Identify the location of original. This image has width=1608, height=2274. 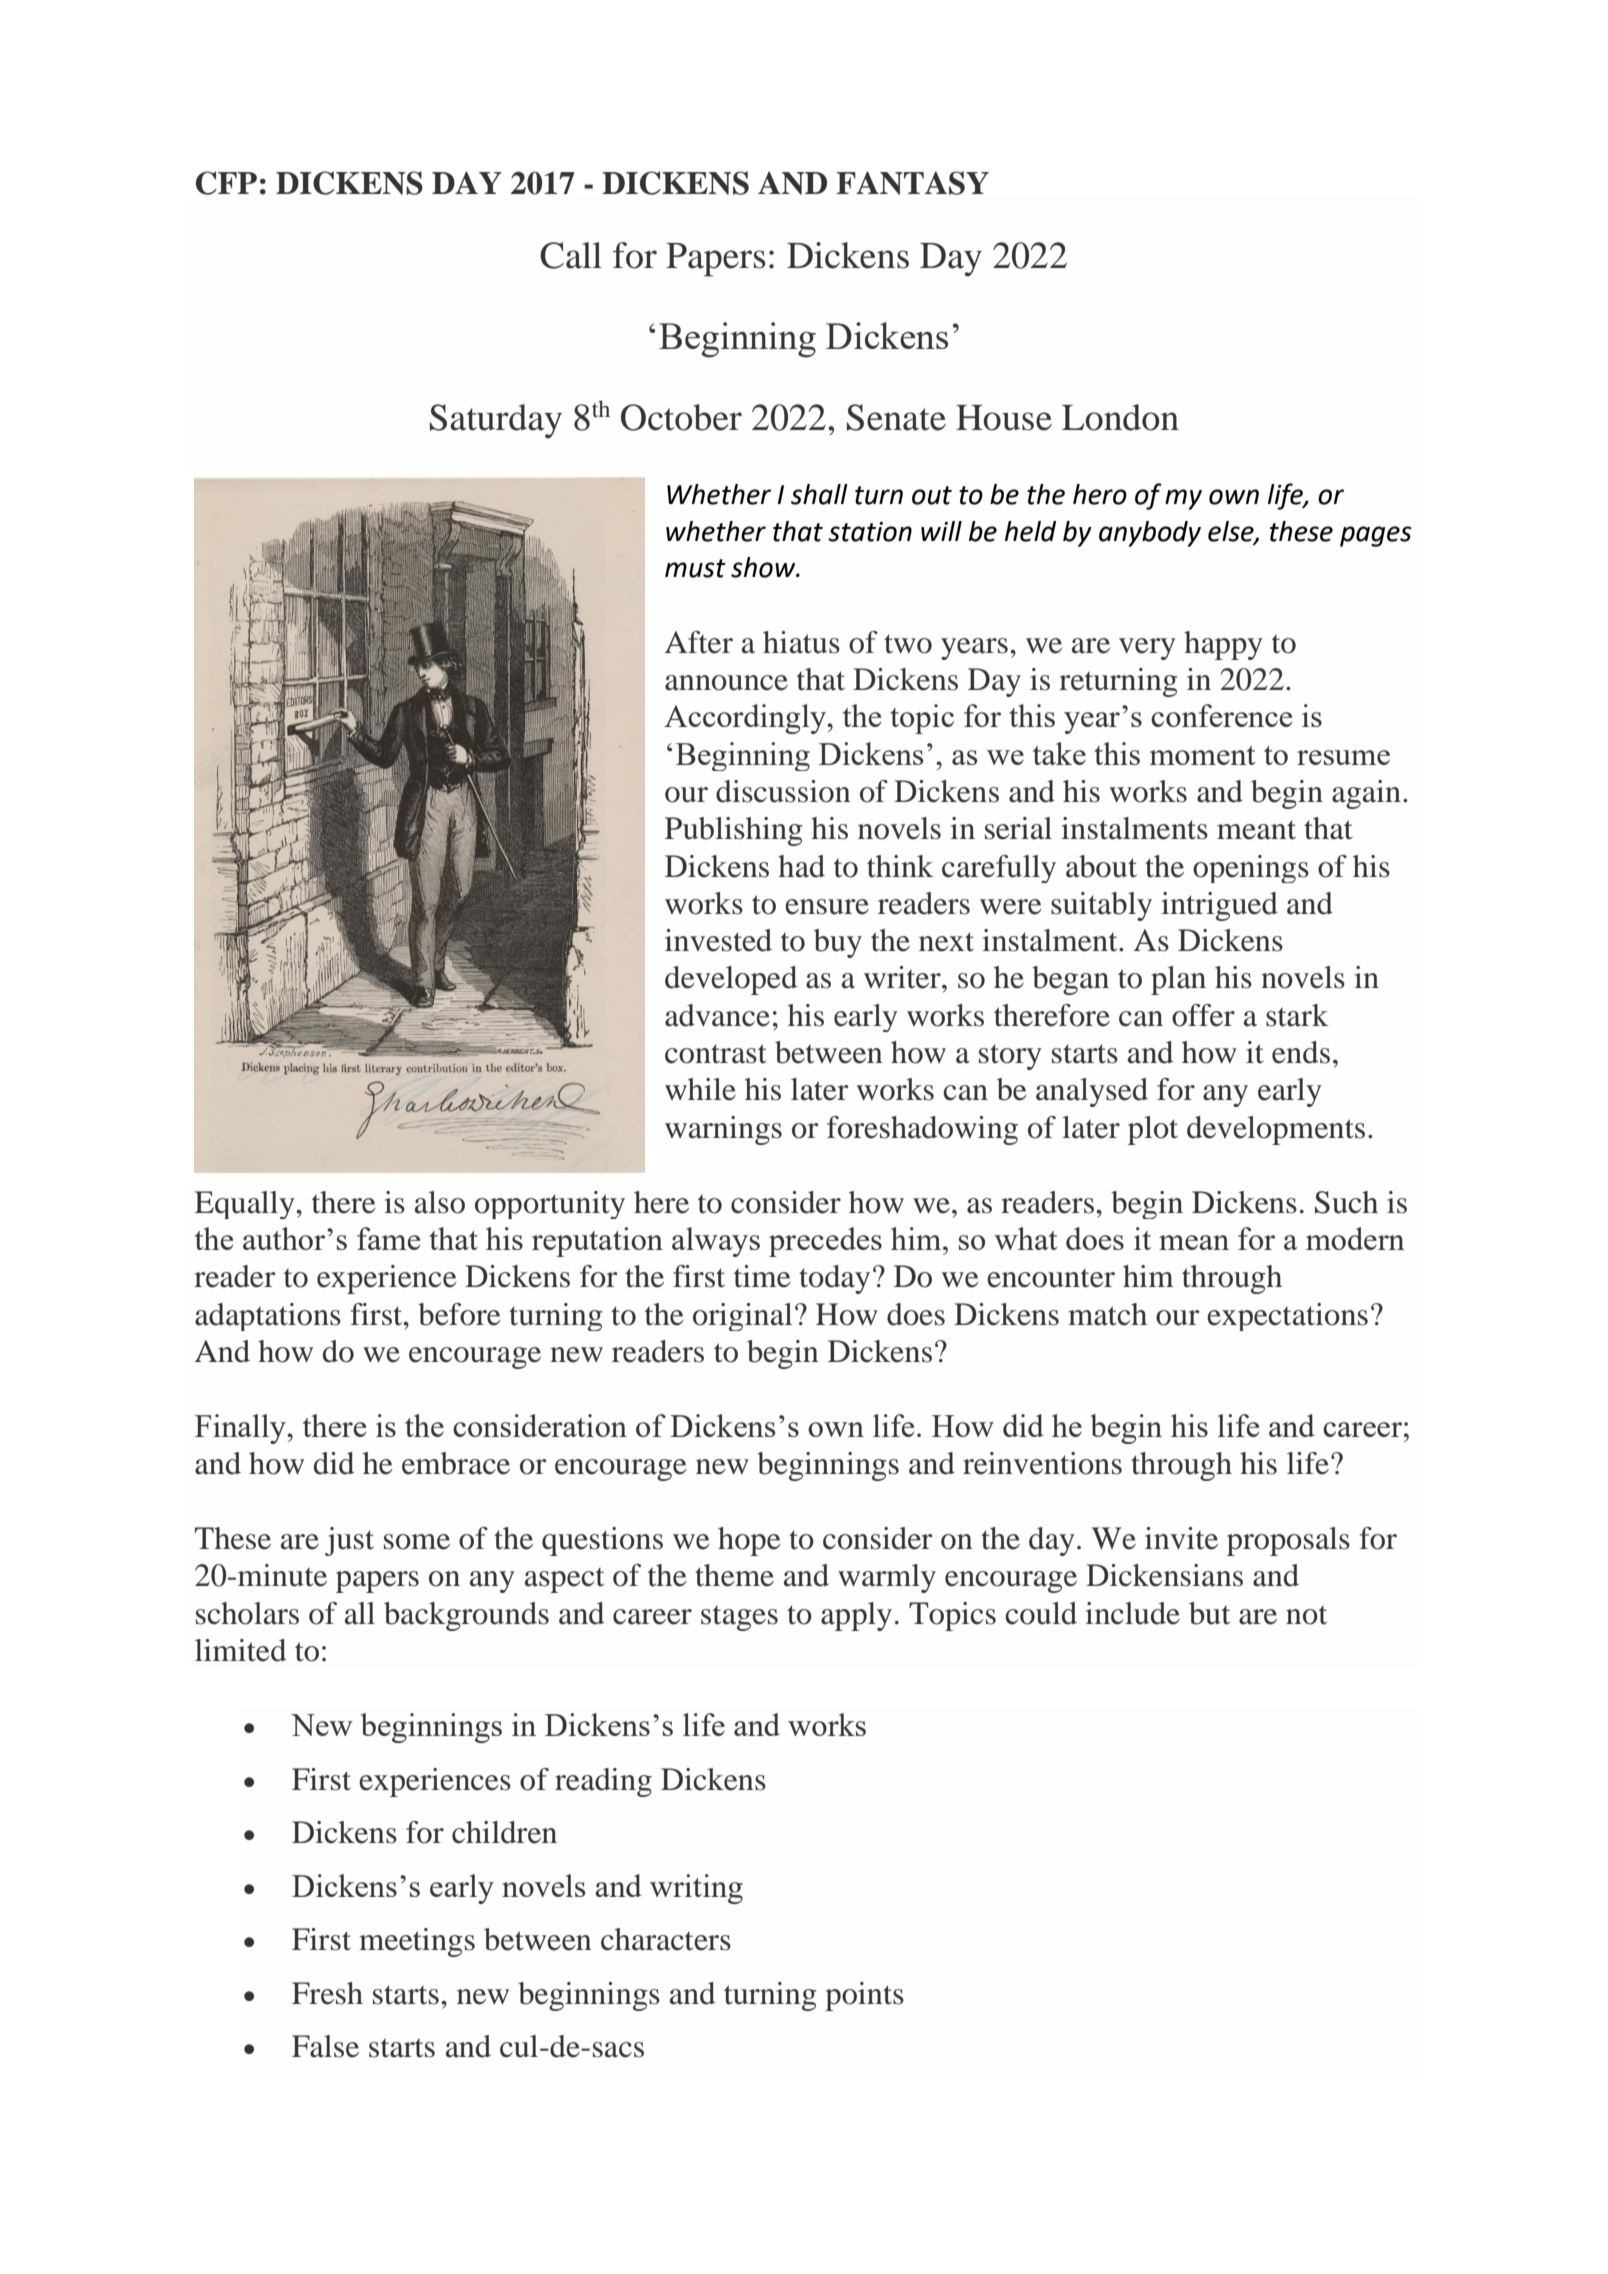
(742, 1317).
